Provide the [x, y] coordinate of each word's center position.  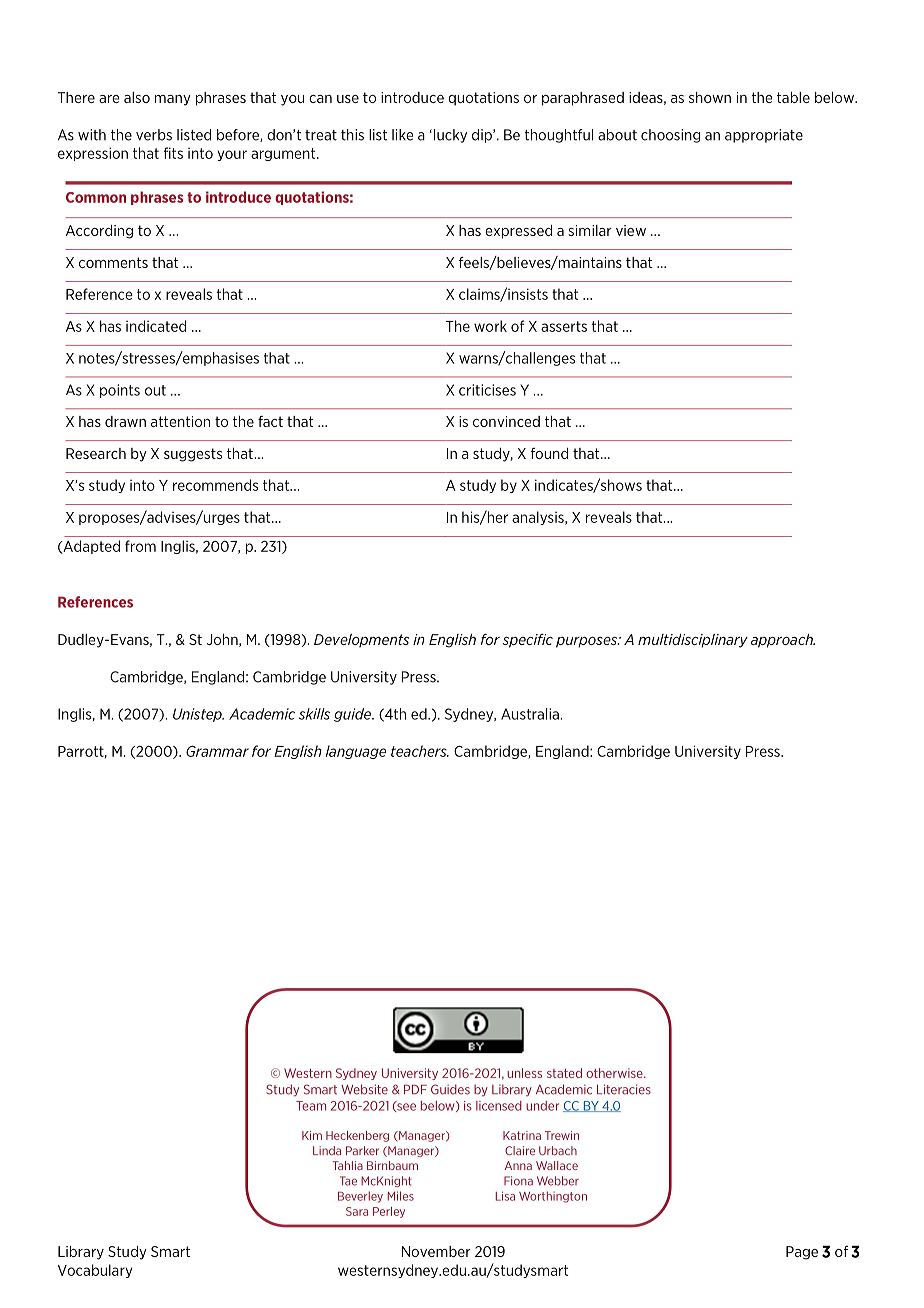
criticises [487, 390]
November [436, 1251]
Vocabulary [95, 1271]
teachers [420, 751]
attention [180, 421]
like [402, 135]
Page [802, 1253]
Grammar [217, 751]
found [549, 453]
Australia [531, 714]
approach [783, 641]
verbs [154, 135]
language [356, 752]
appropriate [764, 136]
